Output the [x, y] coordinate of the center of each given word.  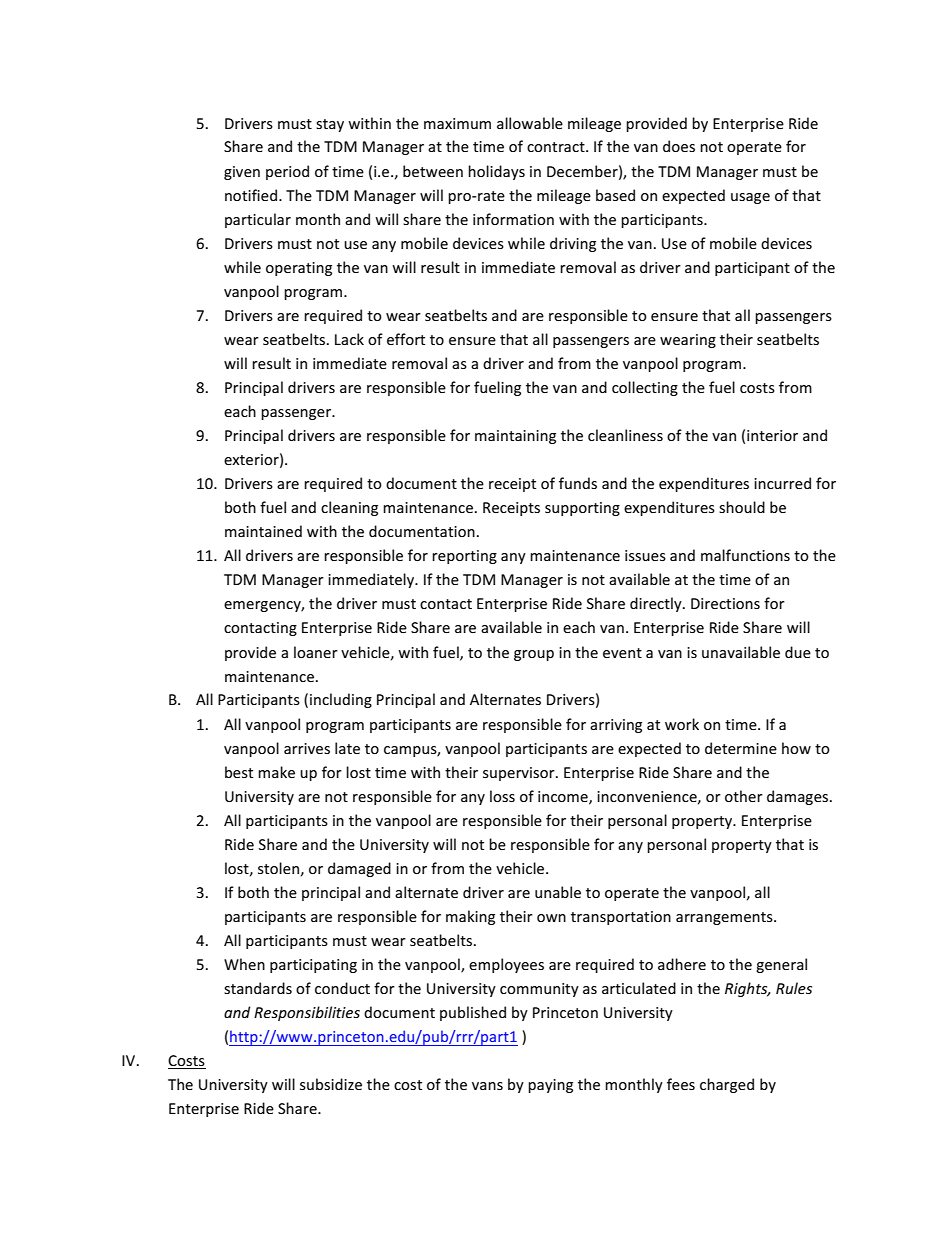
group [534, 655]
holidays [496, 172]
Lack [349, 339]
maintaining [515, 437]
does [679, 146]
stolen [278, 868]
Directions [725, 603]
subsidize [331, 1084]
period [287, 172]
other [744, 796]
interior [772, 435]
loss [502, 796]
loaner [316, 652]
